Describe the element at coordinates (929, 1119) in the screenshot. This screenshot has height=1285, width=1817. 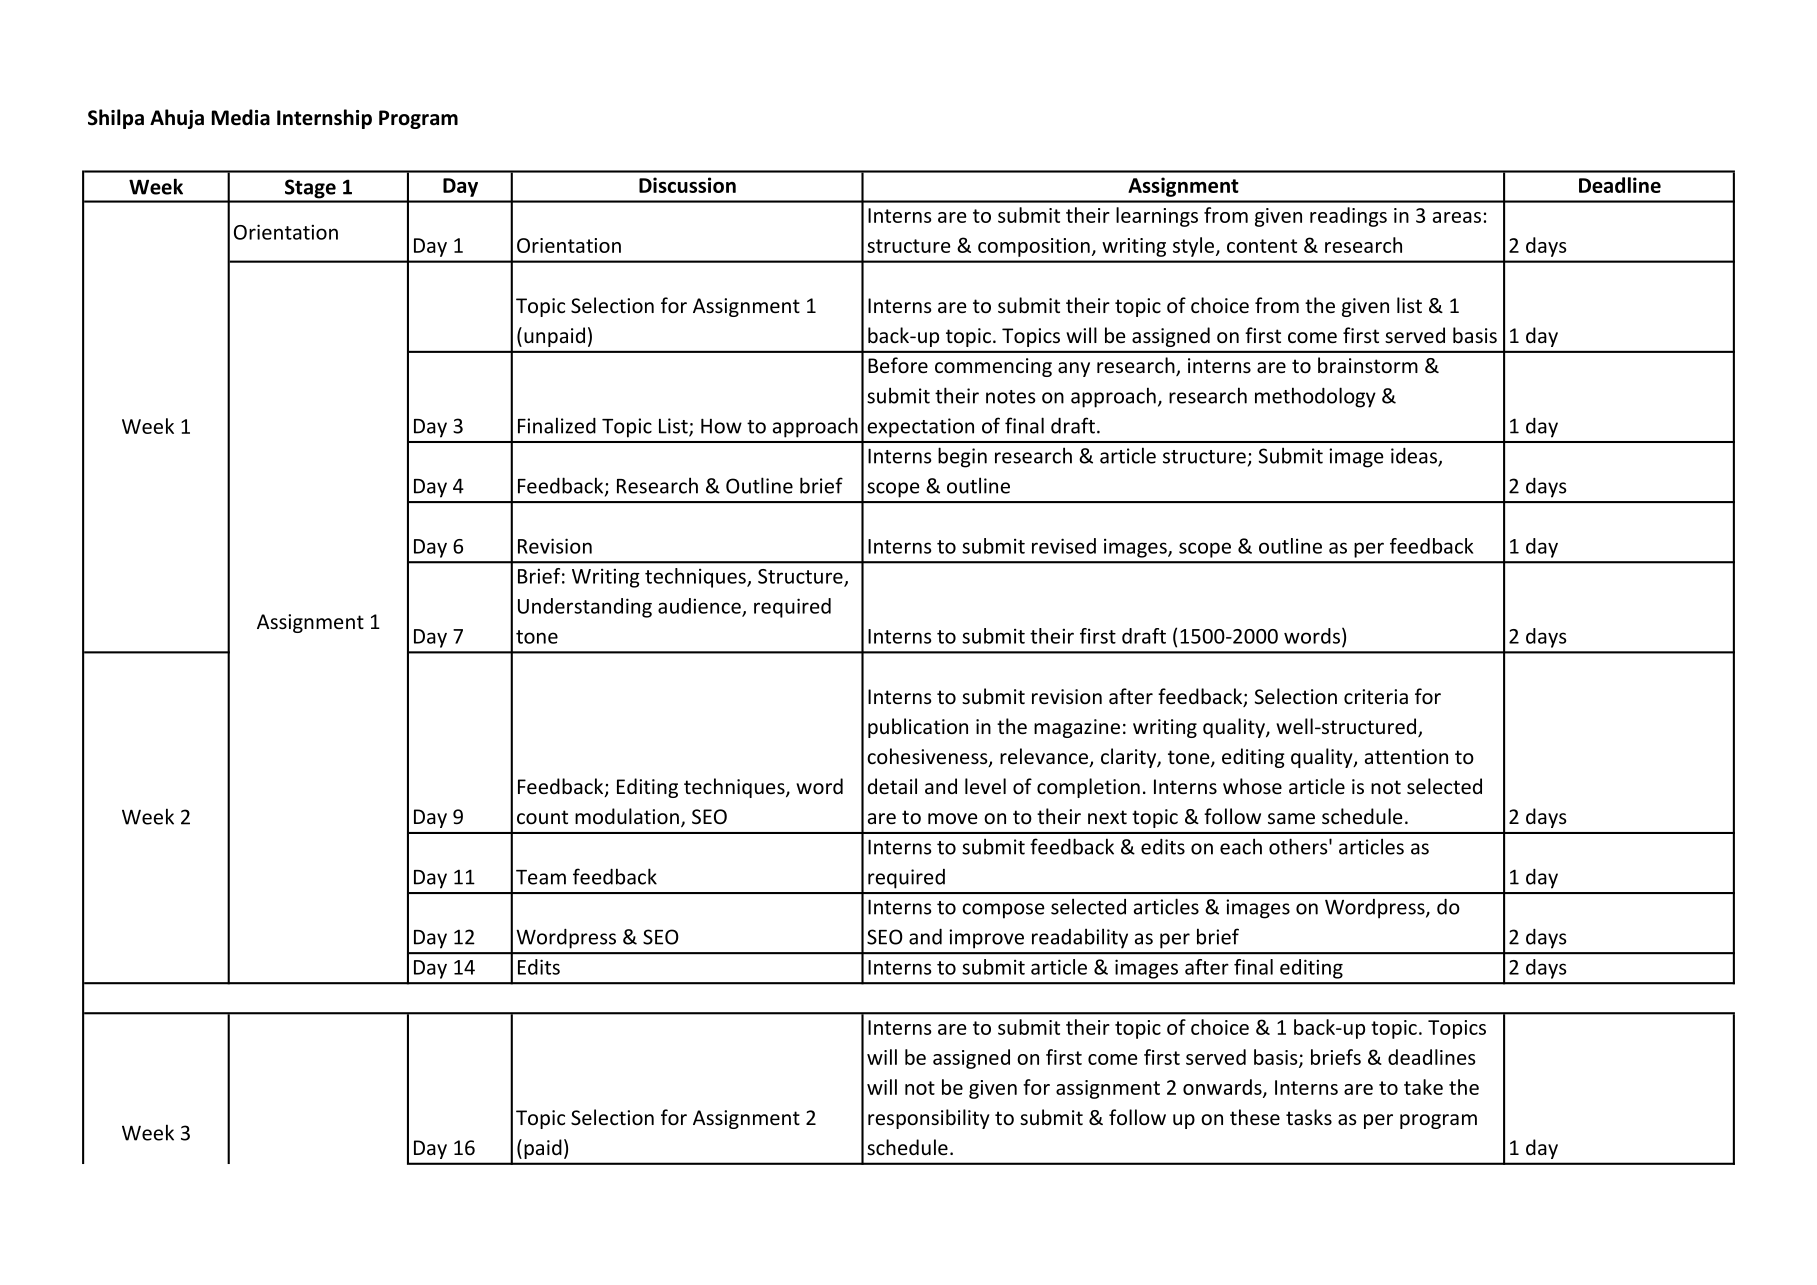
I see `responsibility` at that location.
